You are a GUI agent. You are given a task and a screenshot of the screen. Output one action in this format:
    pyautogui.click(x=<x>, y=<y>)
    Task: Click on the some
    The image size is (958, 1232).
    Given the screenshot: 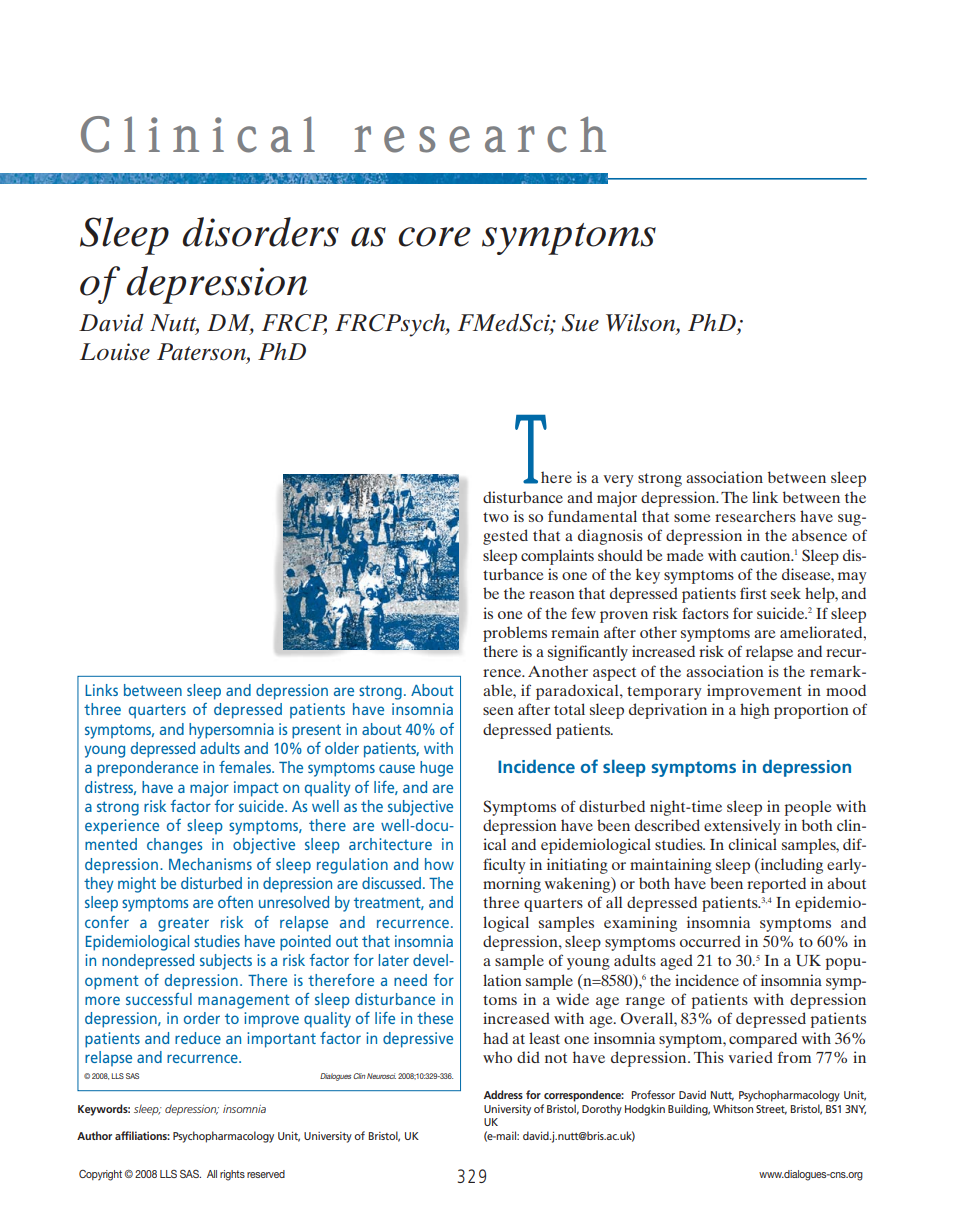 What is the action you would take?
    pyautogui.click(x=692, y=518)
